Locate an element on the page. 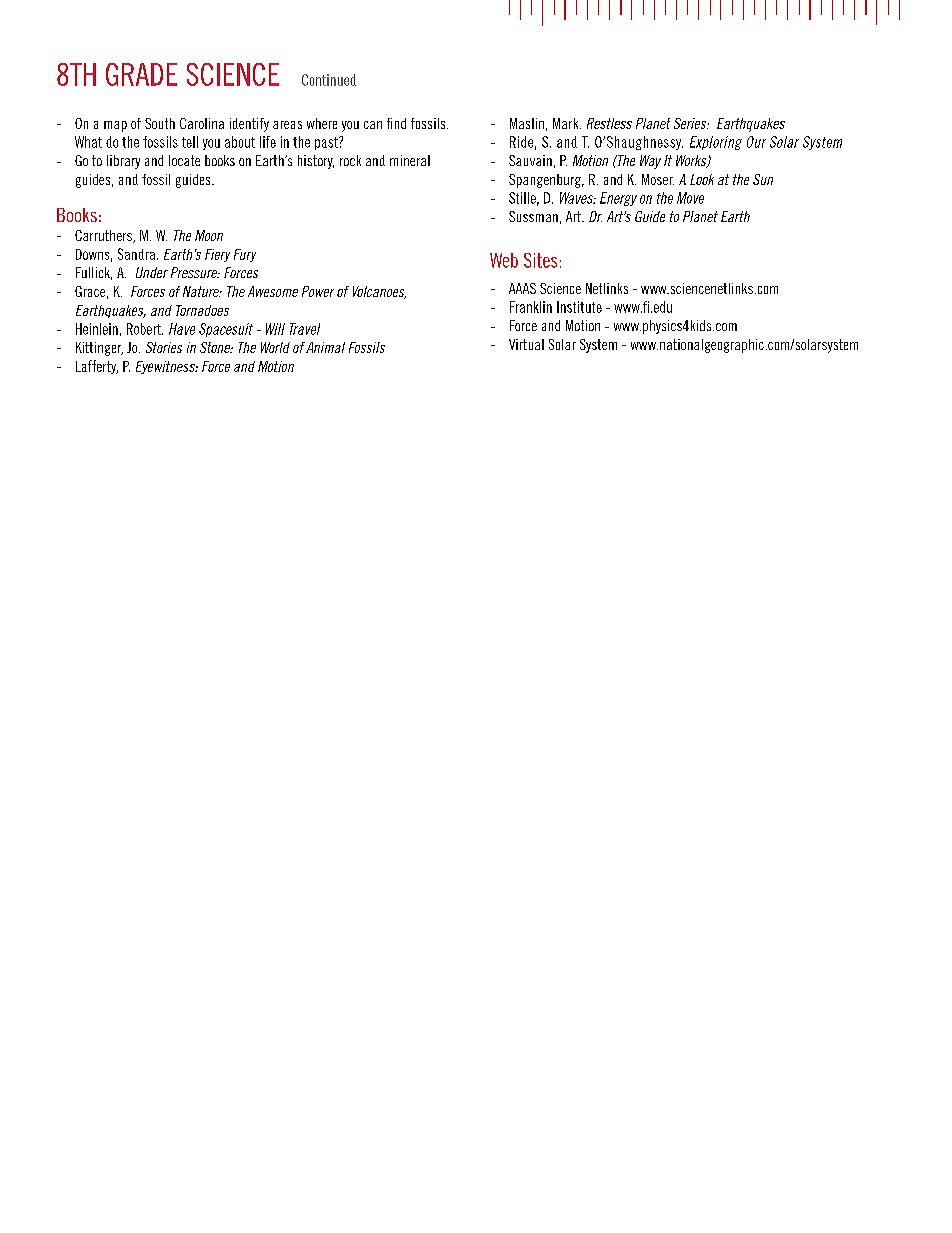 The height and width of the document is (1233, 952). Continued is located at coordinates (329, 80).
